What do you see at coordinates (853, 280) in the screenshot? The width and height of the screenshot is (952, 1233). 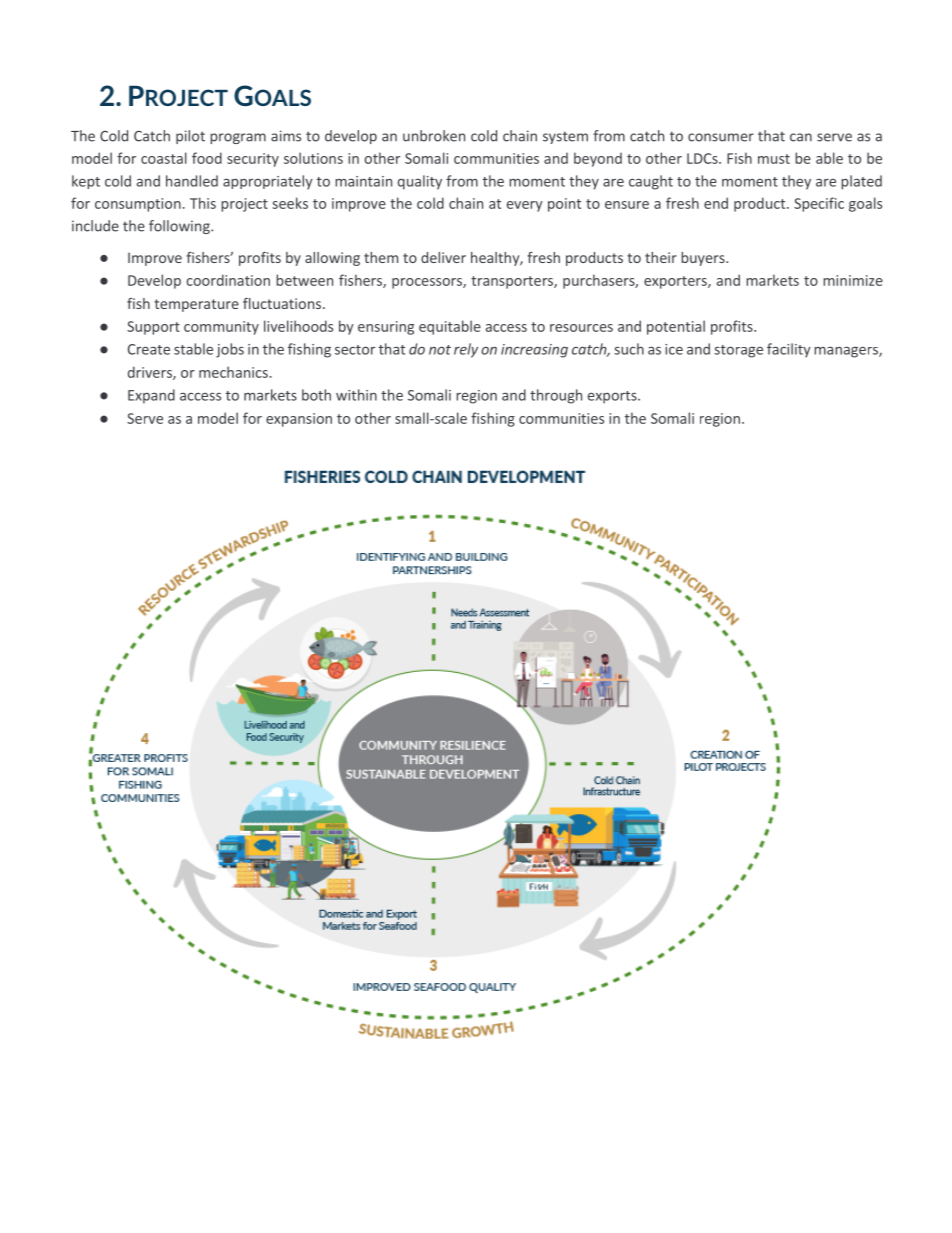 I see `minimize` at bounding box center [853, 280].
